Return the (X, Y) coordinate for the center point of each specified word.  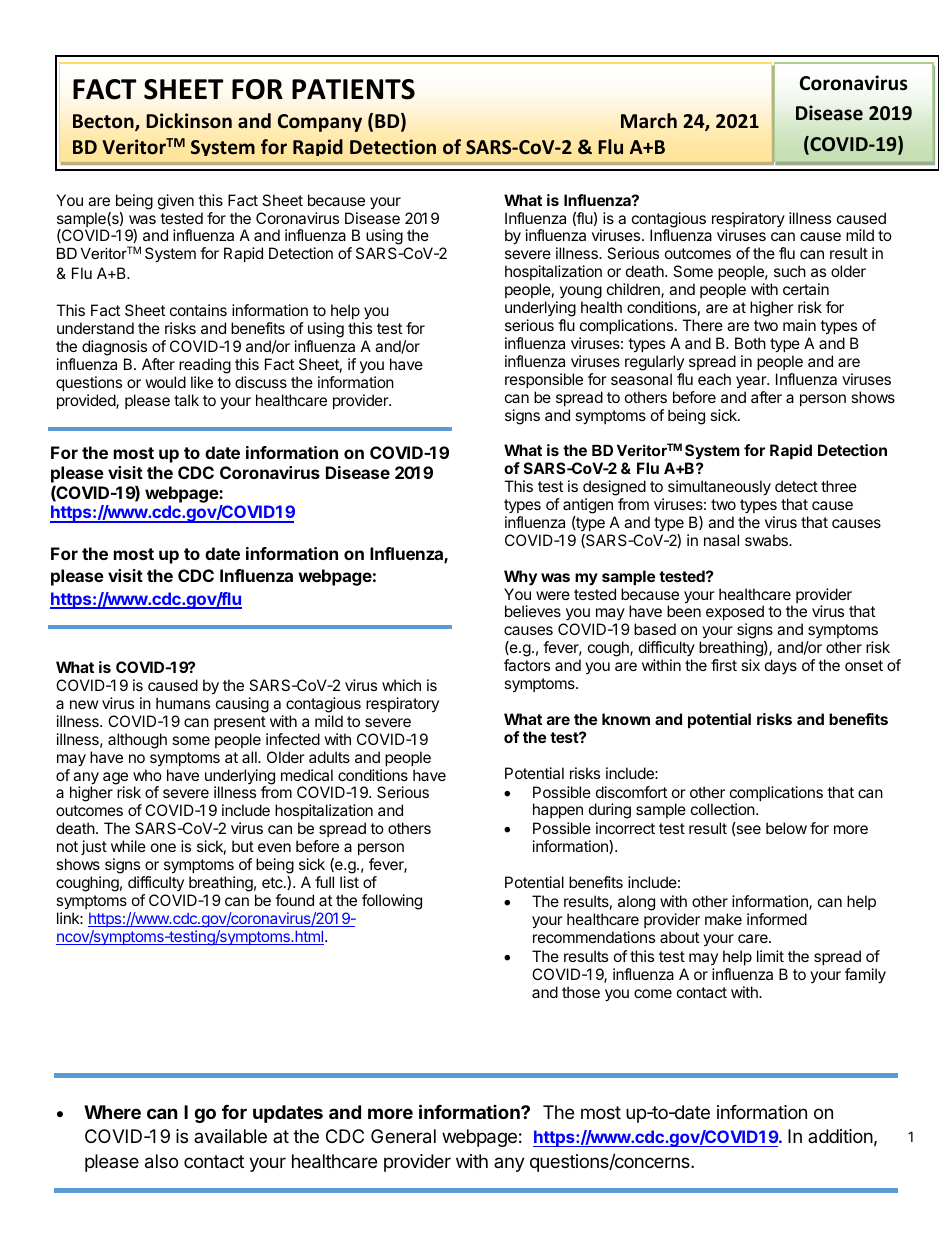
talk (186, 400)
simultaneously (719, 488)
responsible (544, 380)
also (161, 1161)
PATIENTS (353, 89)
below (786, 828)
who (147, 775)
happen (558, 810)
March (649, 121)
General (403, 1136)
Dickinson (189, 121)
